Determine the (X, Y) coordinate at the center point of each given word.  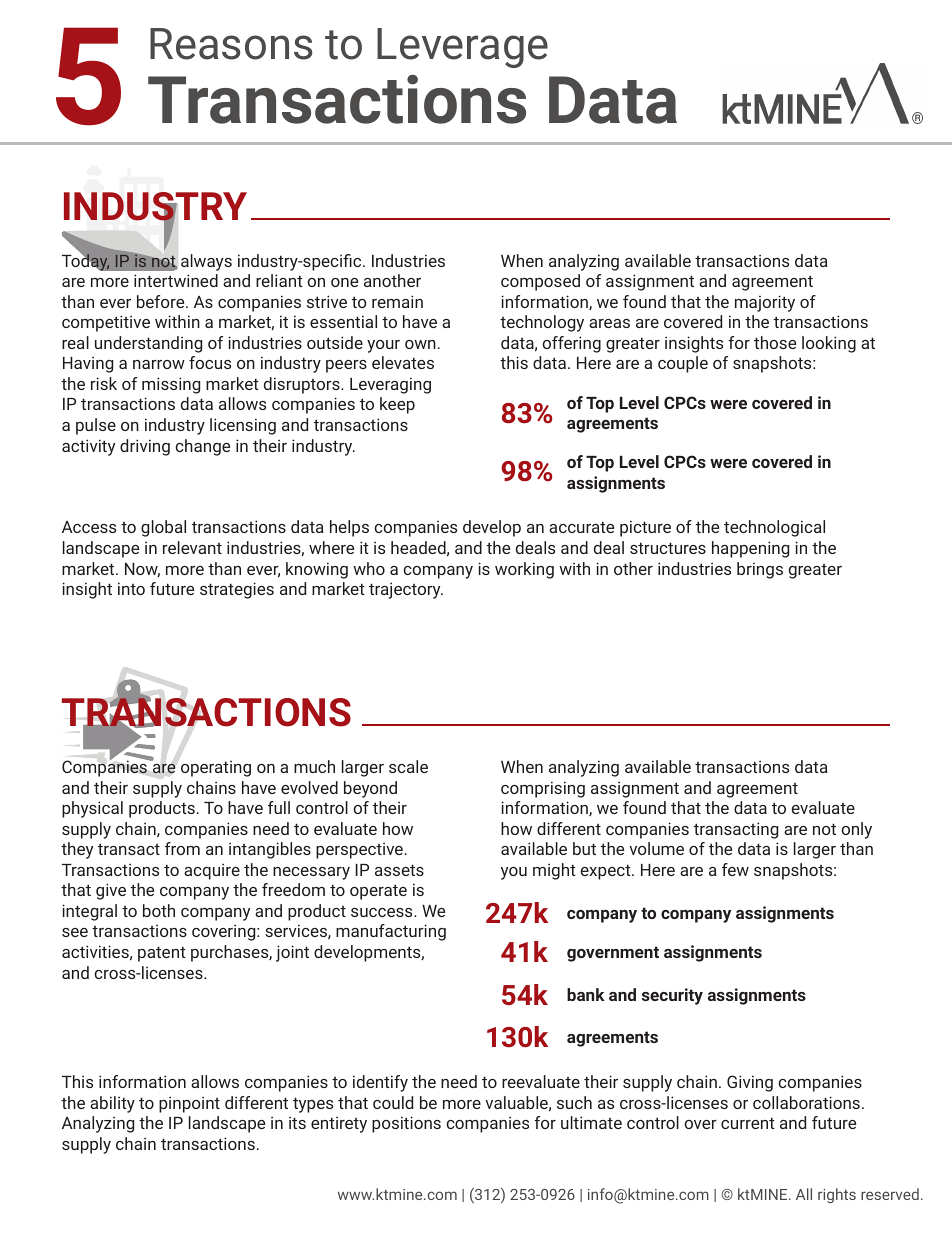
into (131, 588)
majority (765, 303)
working (524, 570)
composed (540, 282)
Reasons (231, 44)
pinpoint (189, 1105)
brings (760, 570)
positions (406, 1124)
